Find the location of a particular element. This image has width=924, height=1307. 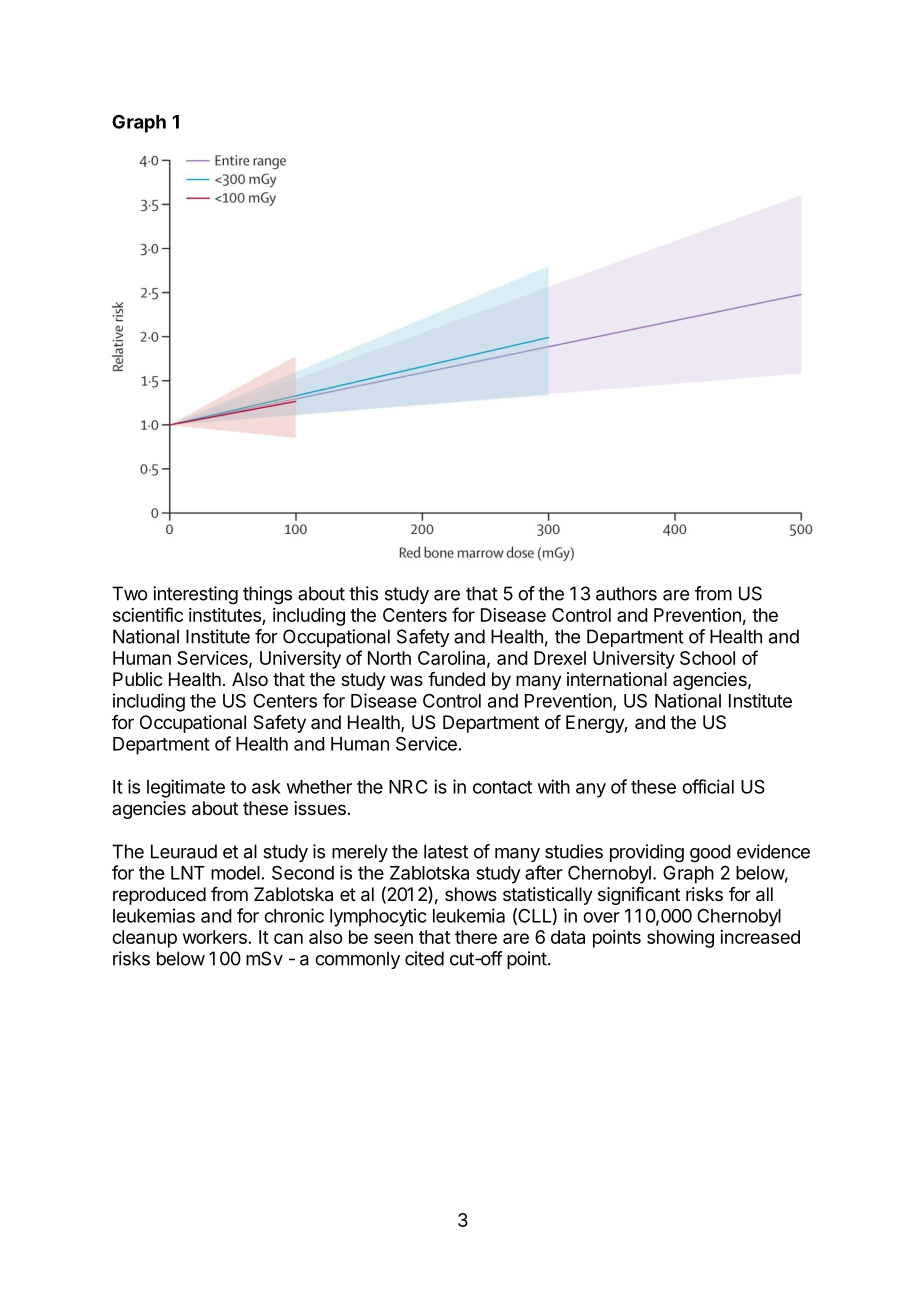

cited is located at coordinates (424, 958).
